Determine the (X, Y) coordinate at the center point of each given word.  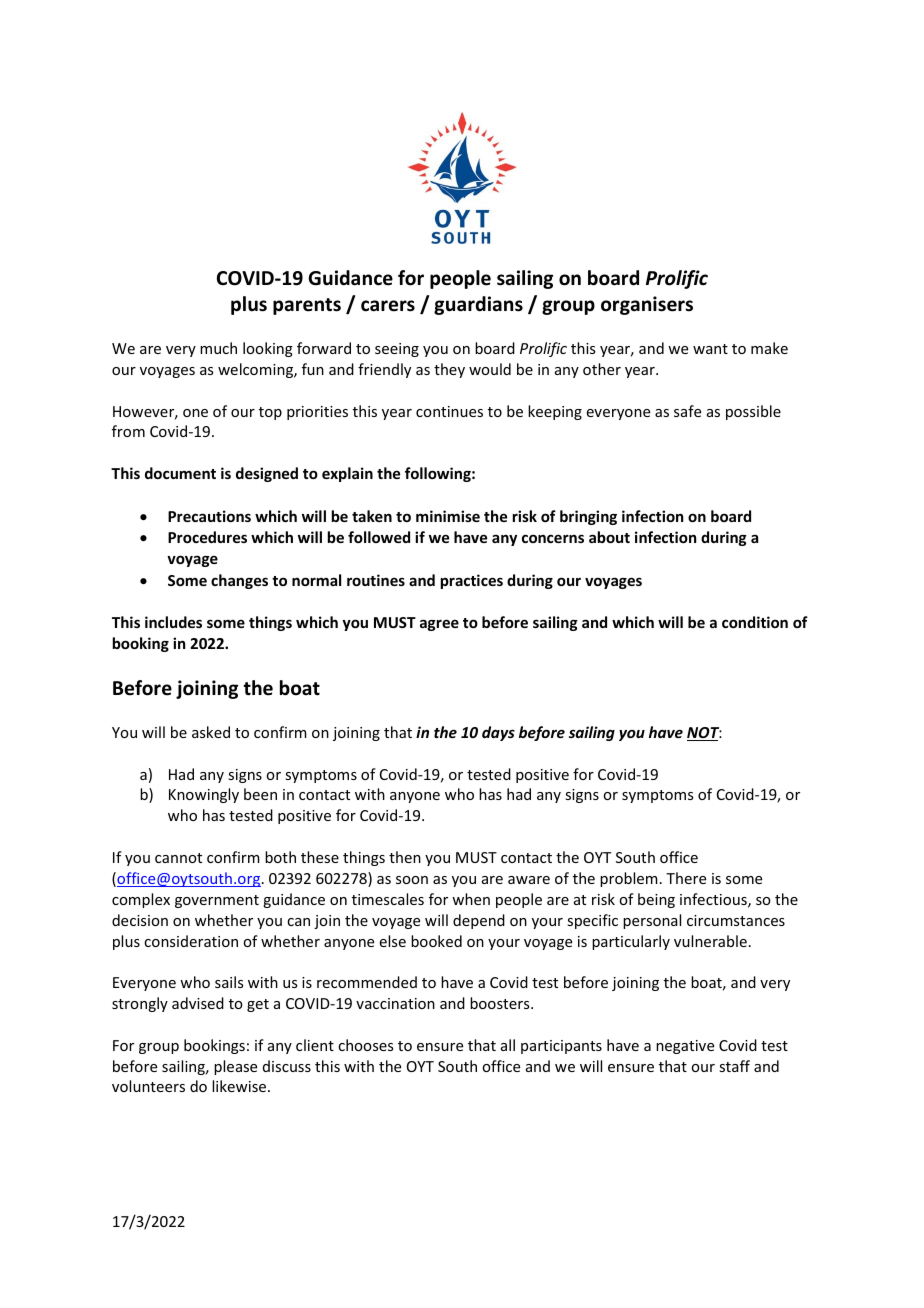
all (508, 1045)
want (710, 349)
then (405, 857)
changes (239, 581)
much (218, 348)
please (235, 1067)
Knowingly (204, 795)
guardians (478, 305)
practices (472, 581)
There (686, 878)
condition (755, 622)
